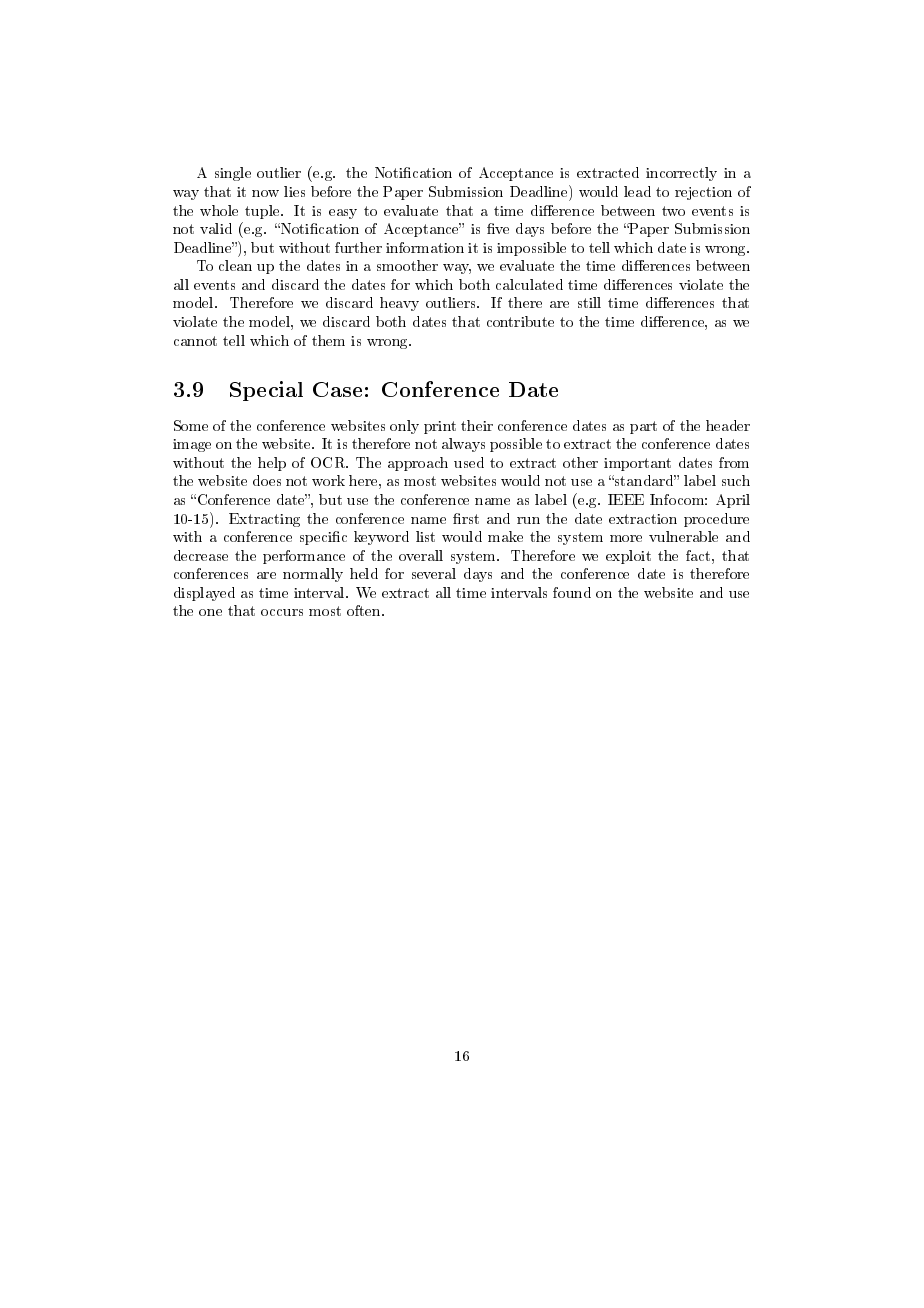 The width and height of the screenshot is (924, 1308). I want to click on used, so click(469, 462).
